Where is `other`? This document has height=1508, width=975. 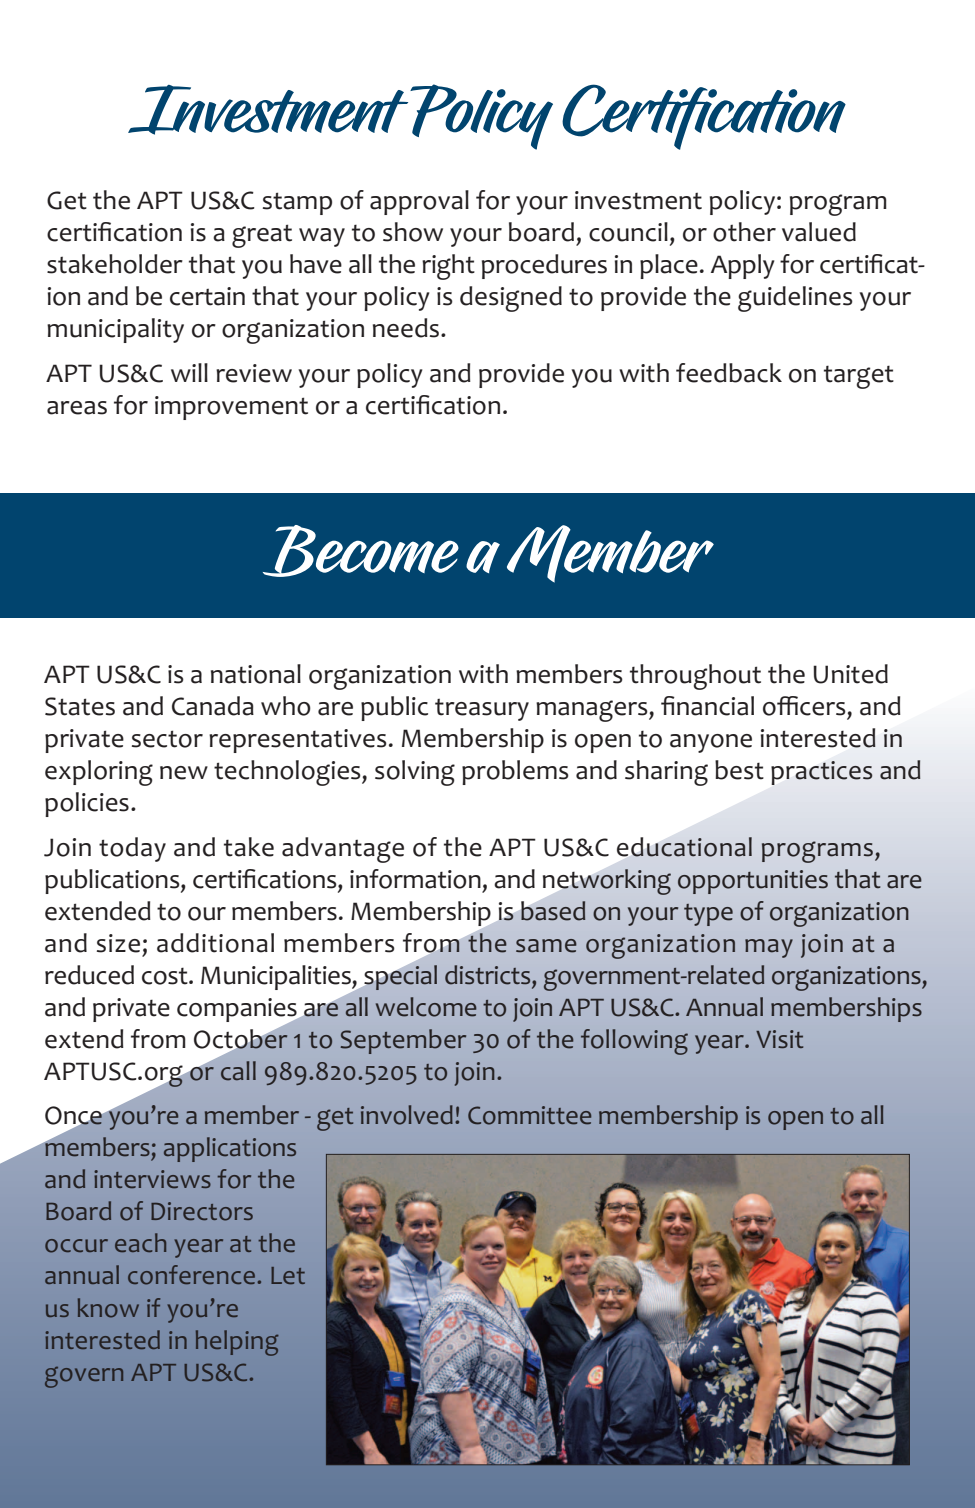
other is located at coordinates (744, 232).
